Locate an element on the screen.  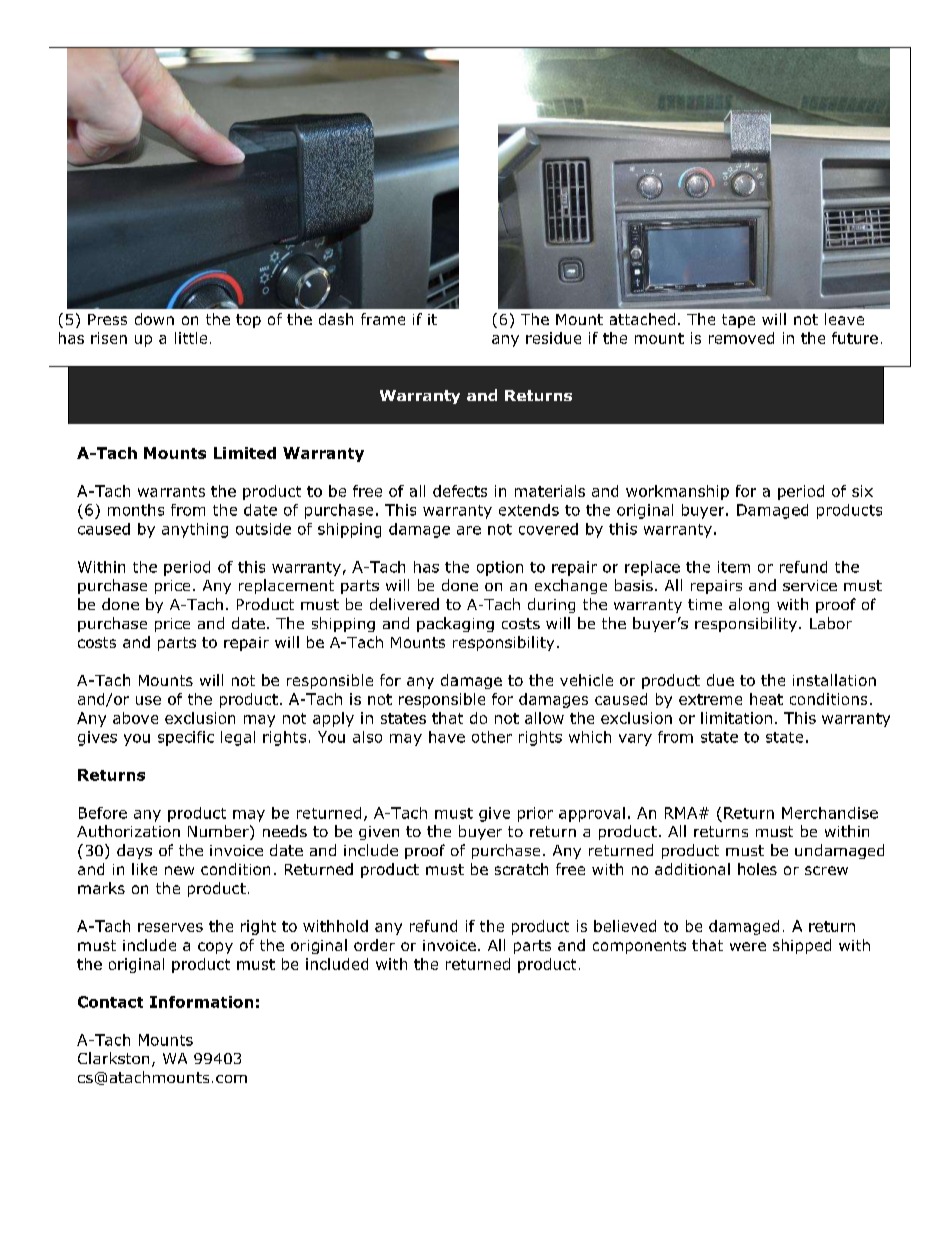
removed is located at coordinates (741, 338).
